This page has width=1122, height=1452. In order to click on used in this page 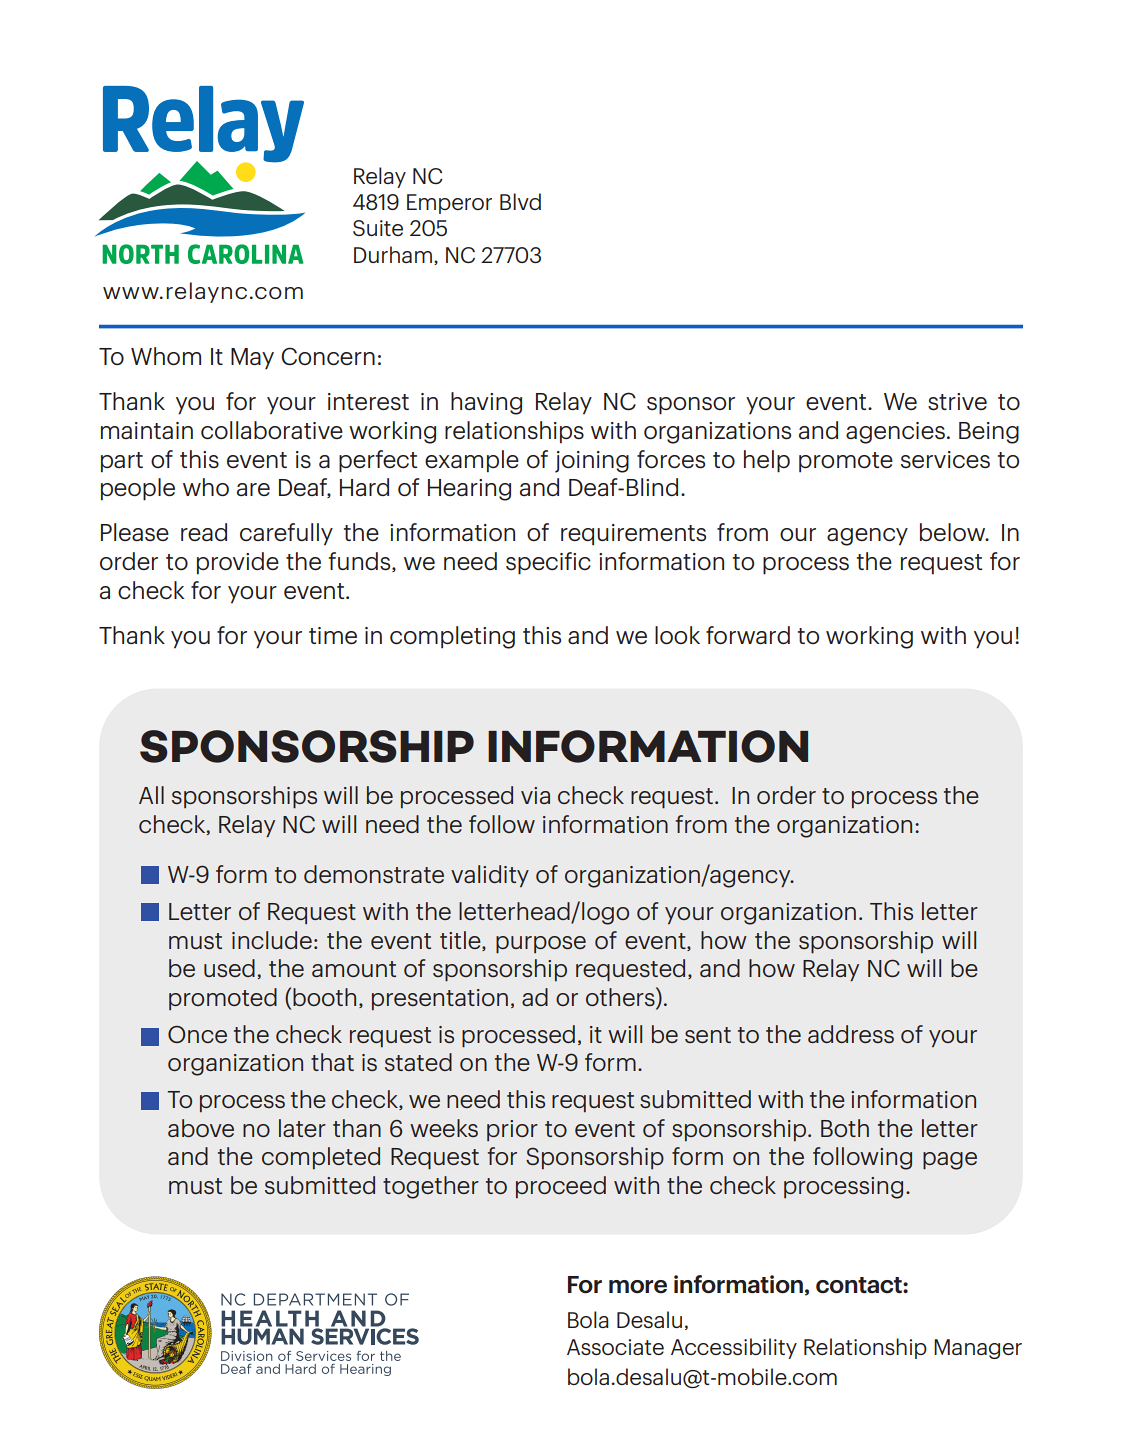, I will do `click(229, 968)`.
